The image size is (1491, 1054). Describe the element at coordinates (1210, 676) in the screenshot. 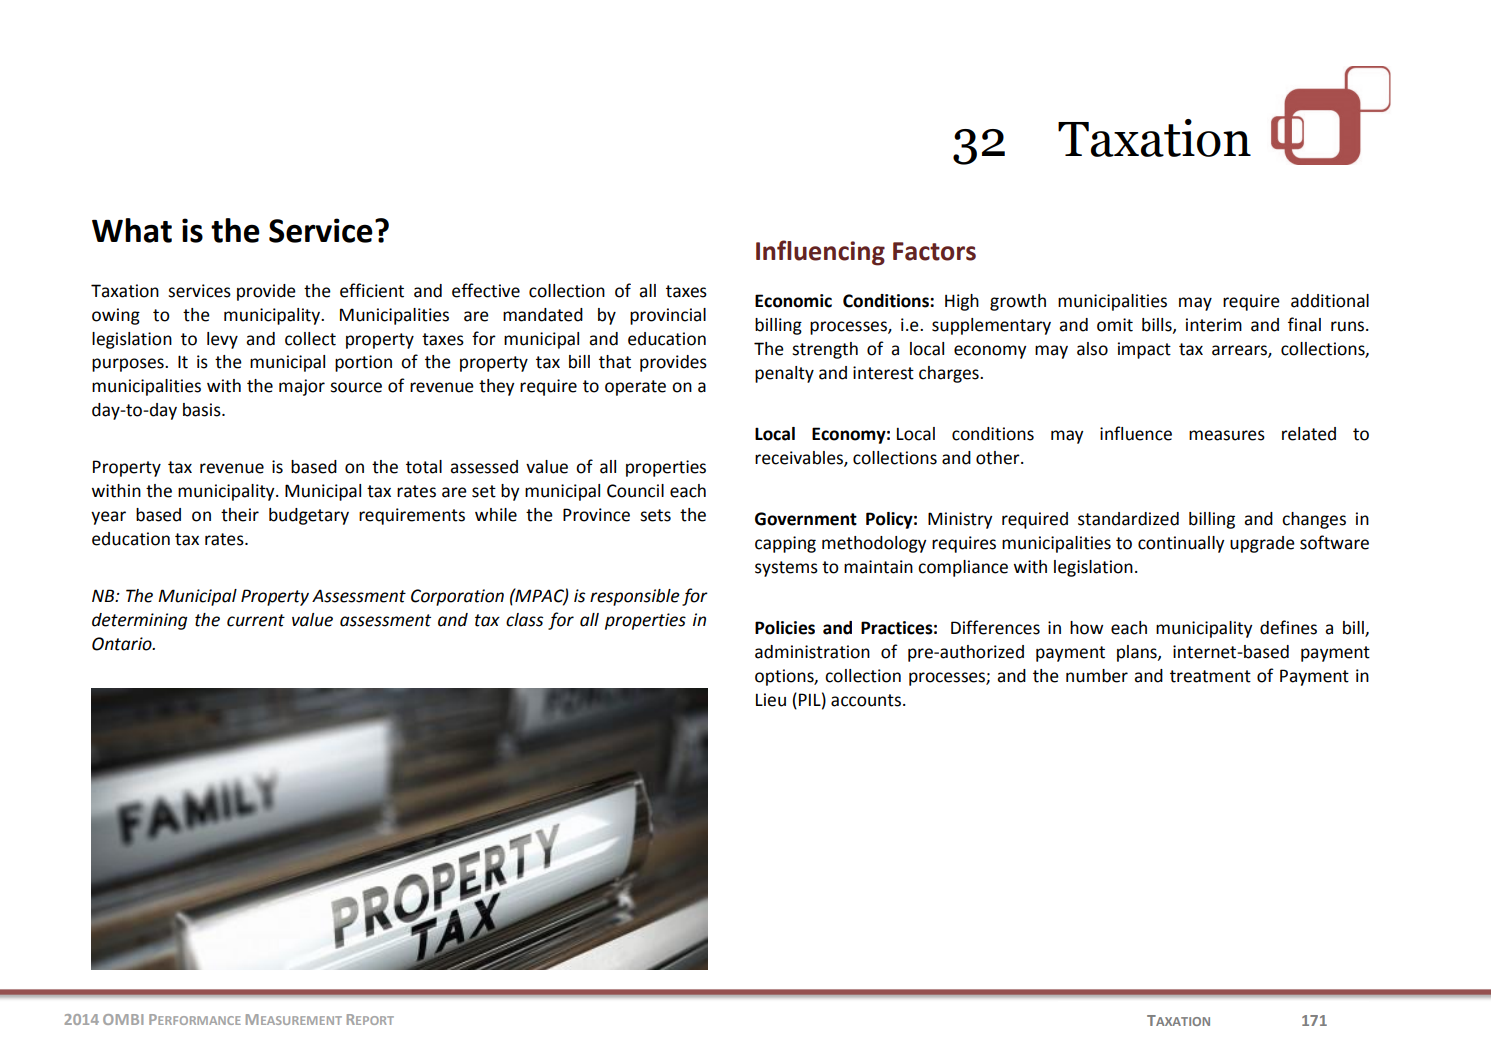

I see `treatment` at that location.
